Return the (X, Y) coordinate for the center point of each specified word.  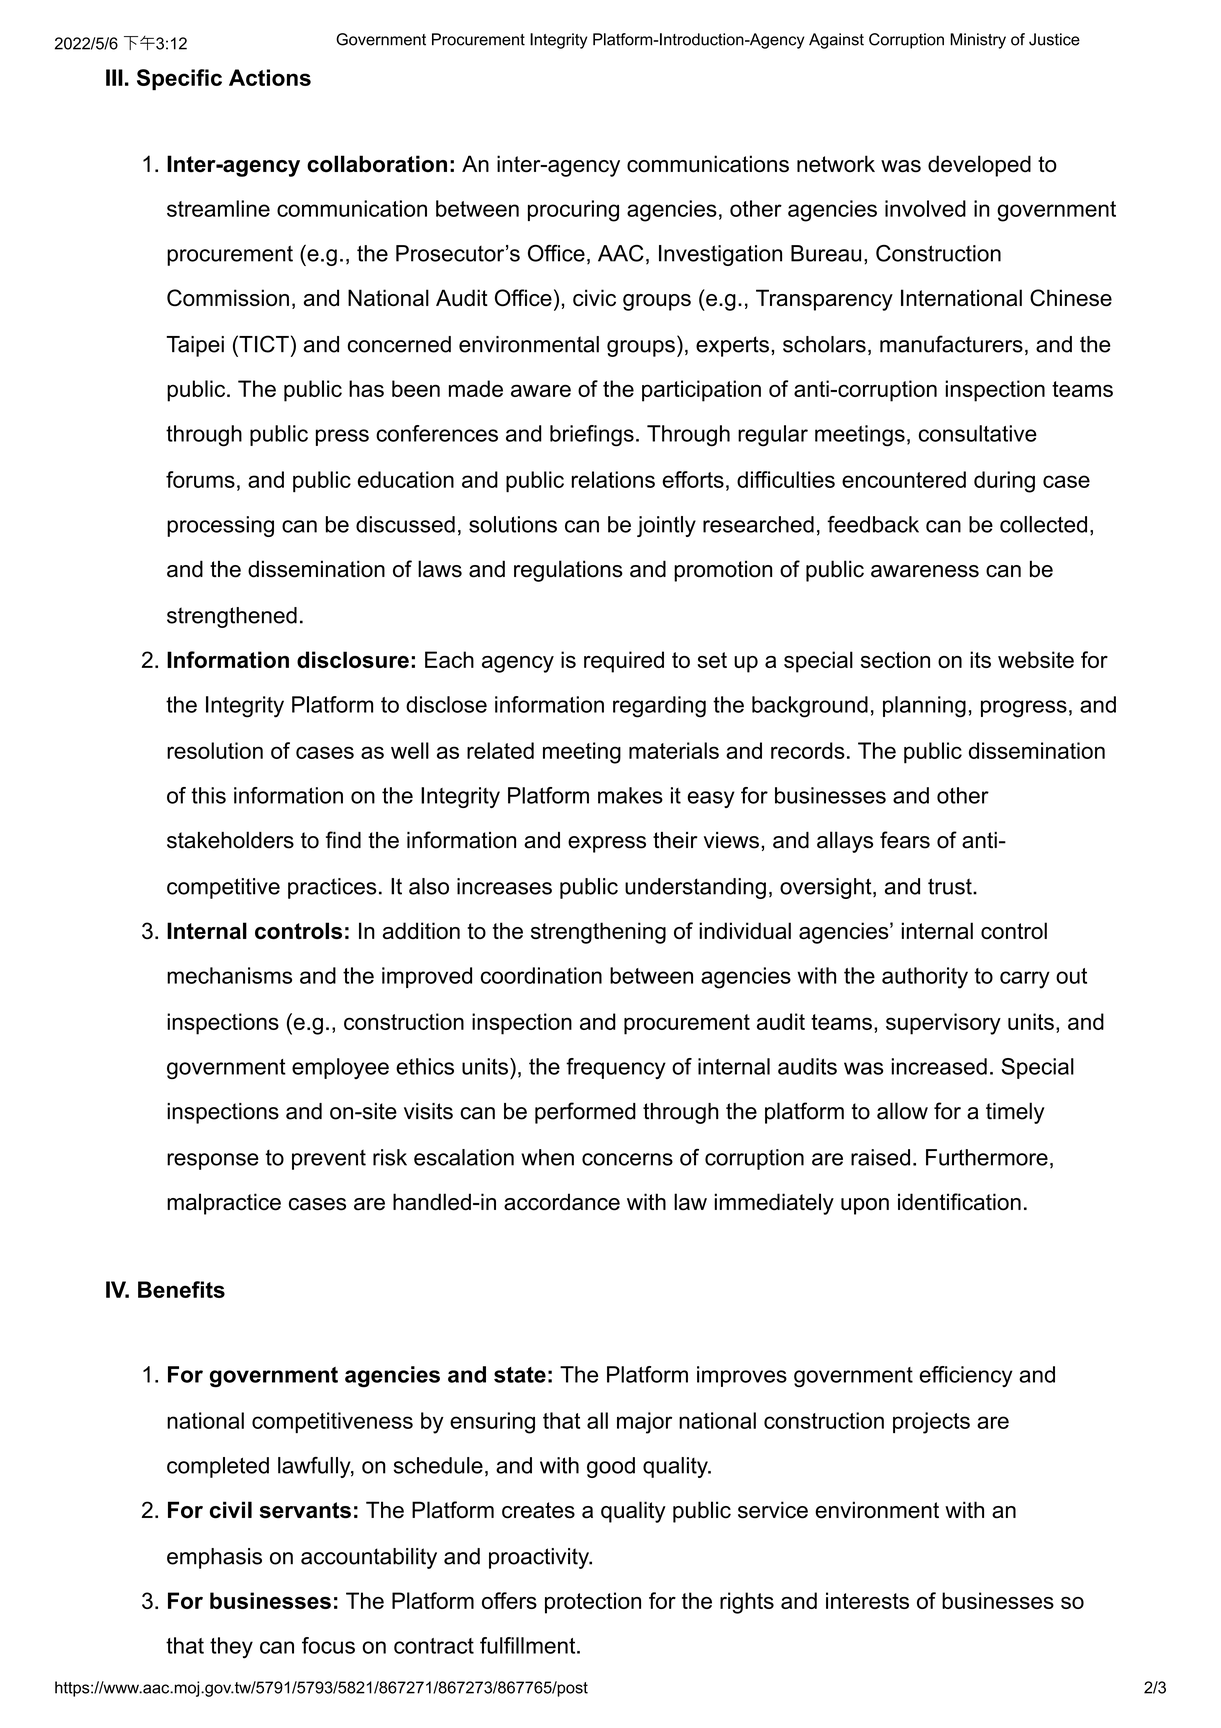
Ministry (978, 41)
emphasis (214, 1558)
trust (951, 886)
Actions (270, 77)
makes (630, 795)
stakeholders (230, 840)
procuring (573, 211)
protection (593, 1603)
